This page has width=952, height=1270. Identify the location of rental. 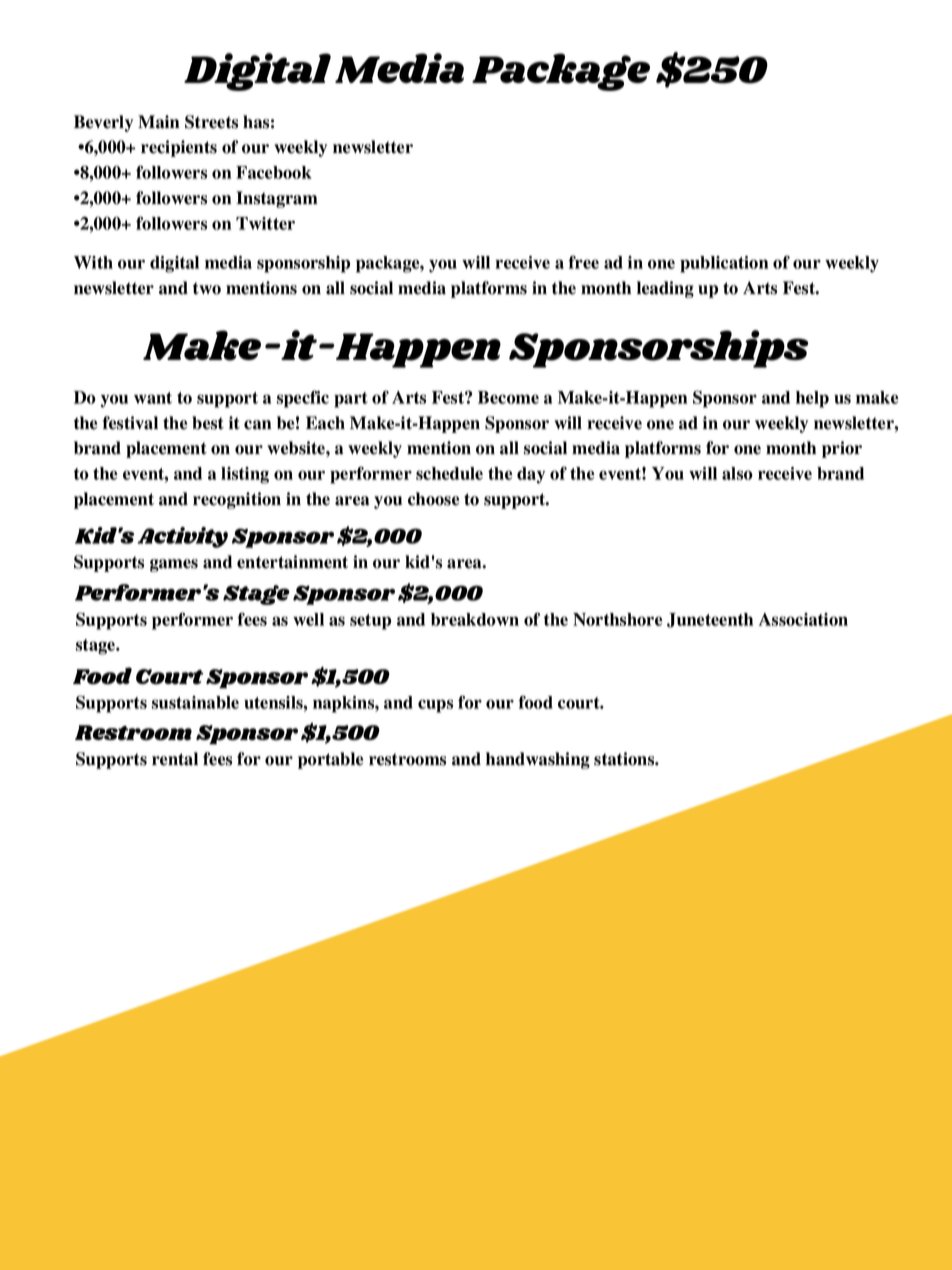
(175, 759).
